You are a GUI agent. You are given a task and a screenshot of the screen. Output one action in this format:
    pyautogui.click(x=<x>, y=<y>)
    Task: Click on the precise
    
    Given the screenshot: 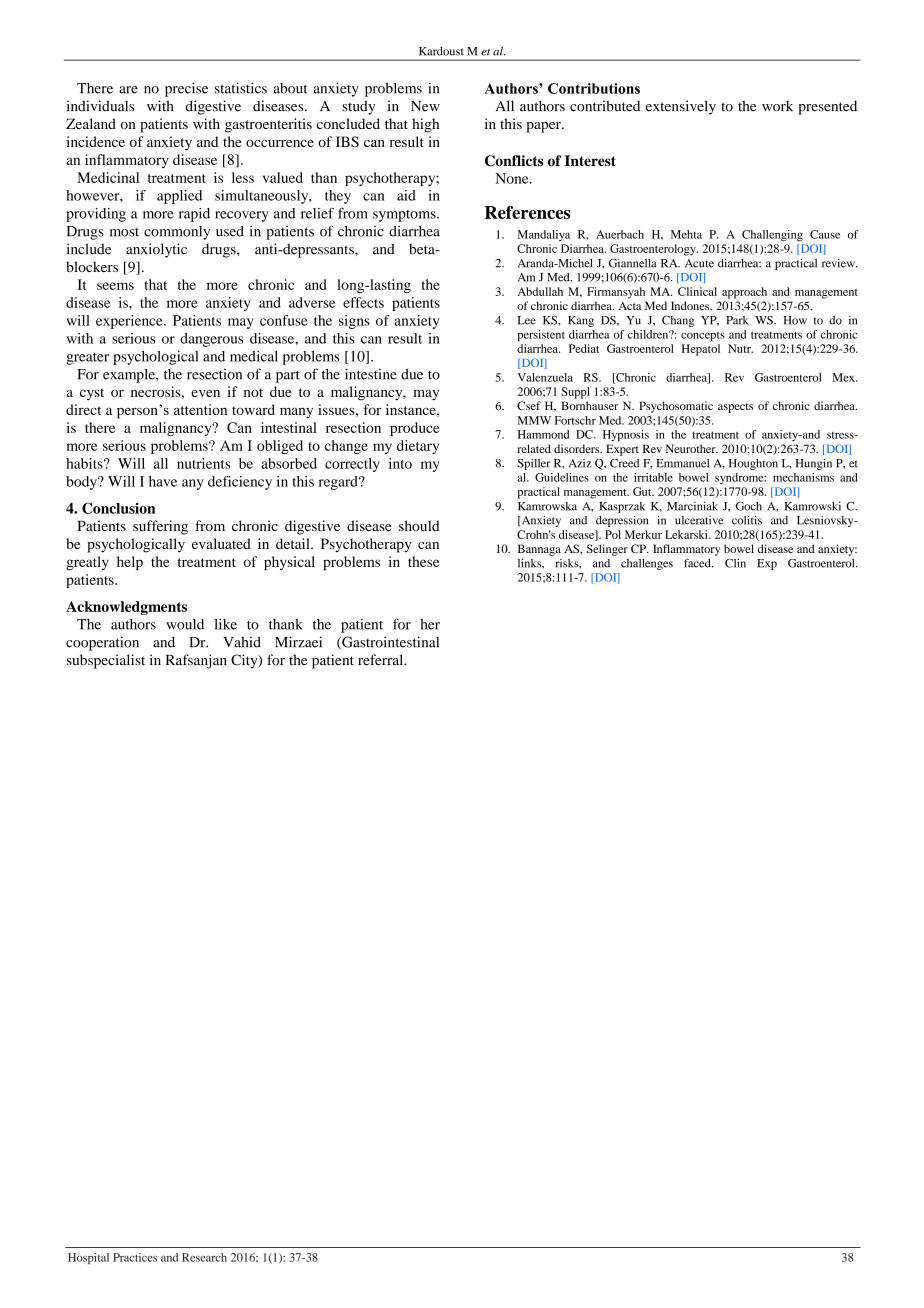 What is the action you would take?
    pyautogui.click(x=186, y=89)
